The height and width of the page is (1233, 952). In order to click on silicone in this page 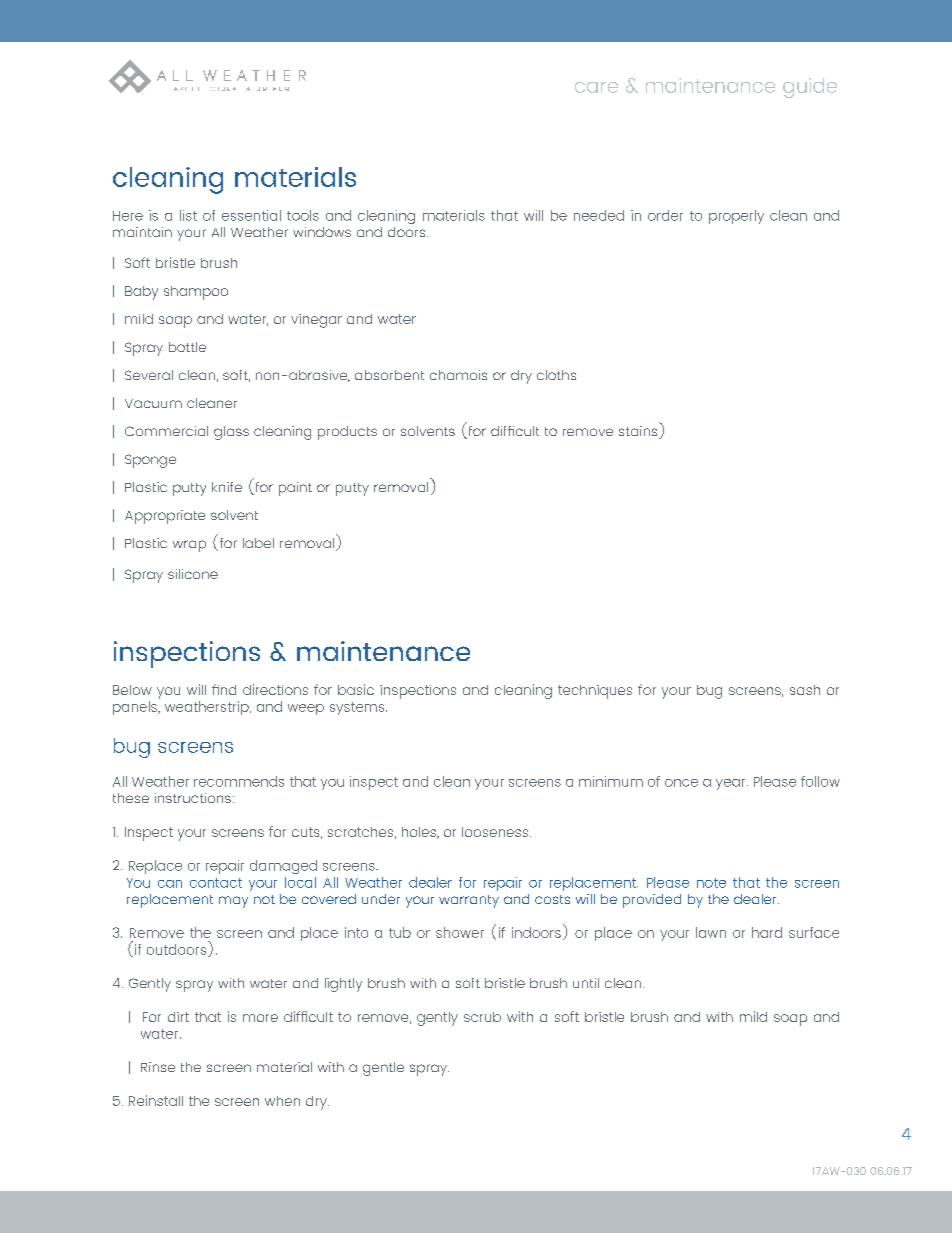, I will do `click(193, 574)`.
